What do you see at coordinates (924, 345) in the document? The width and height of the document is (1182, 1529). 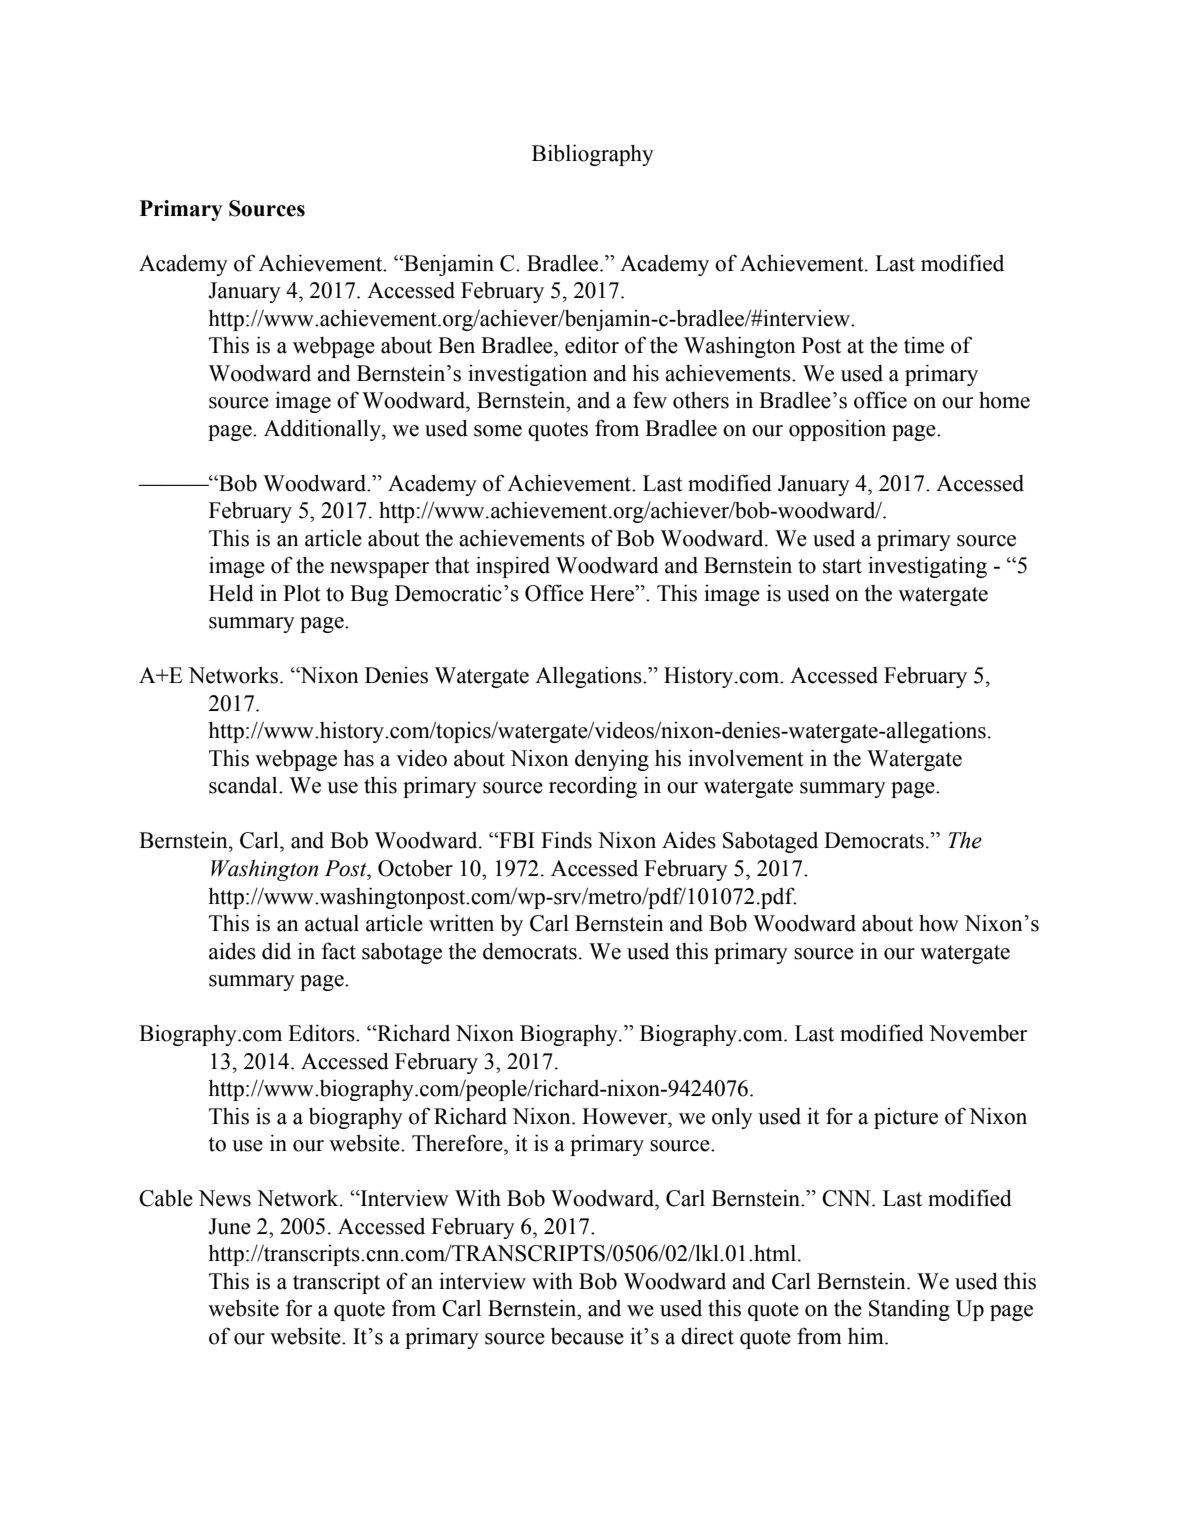 I see `time` at bounding box center [924, 345].
